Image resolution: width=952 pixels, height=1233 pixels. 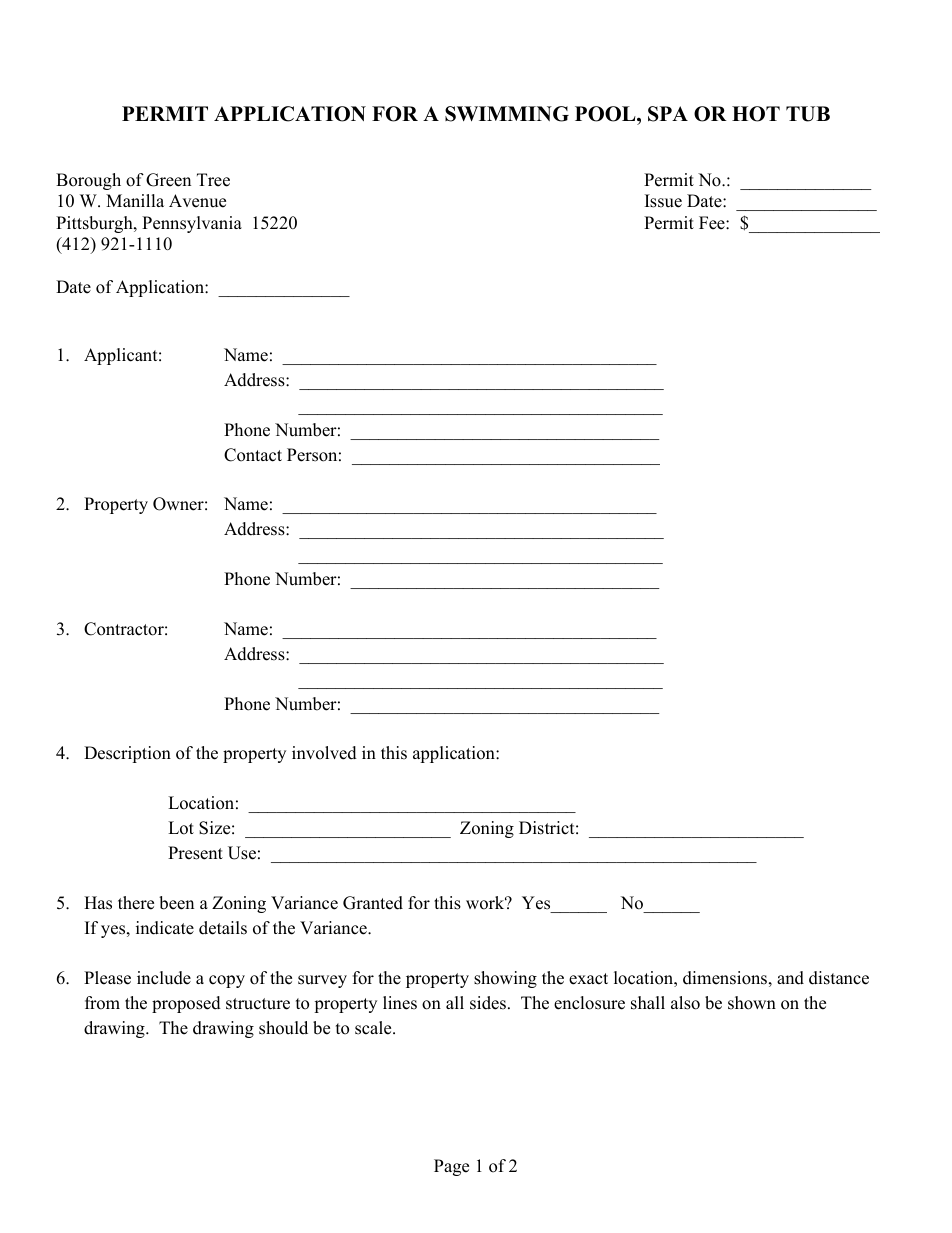 I want to click on HOT, so click(x=756, y=114).
